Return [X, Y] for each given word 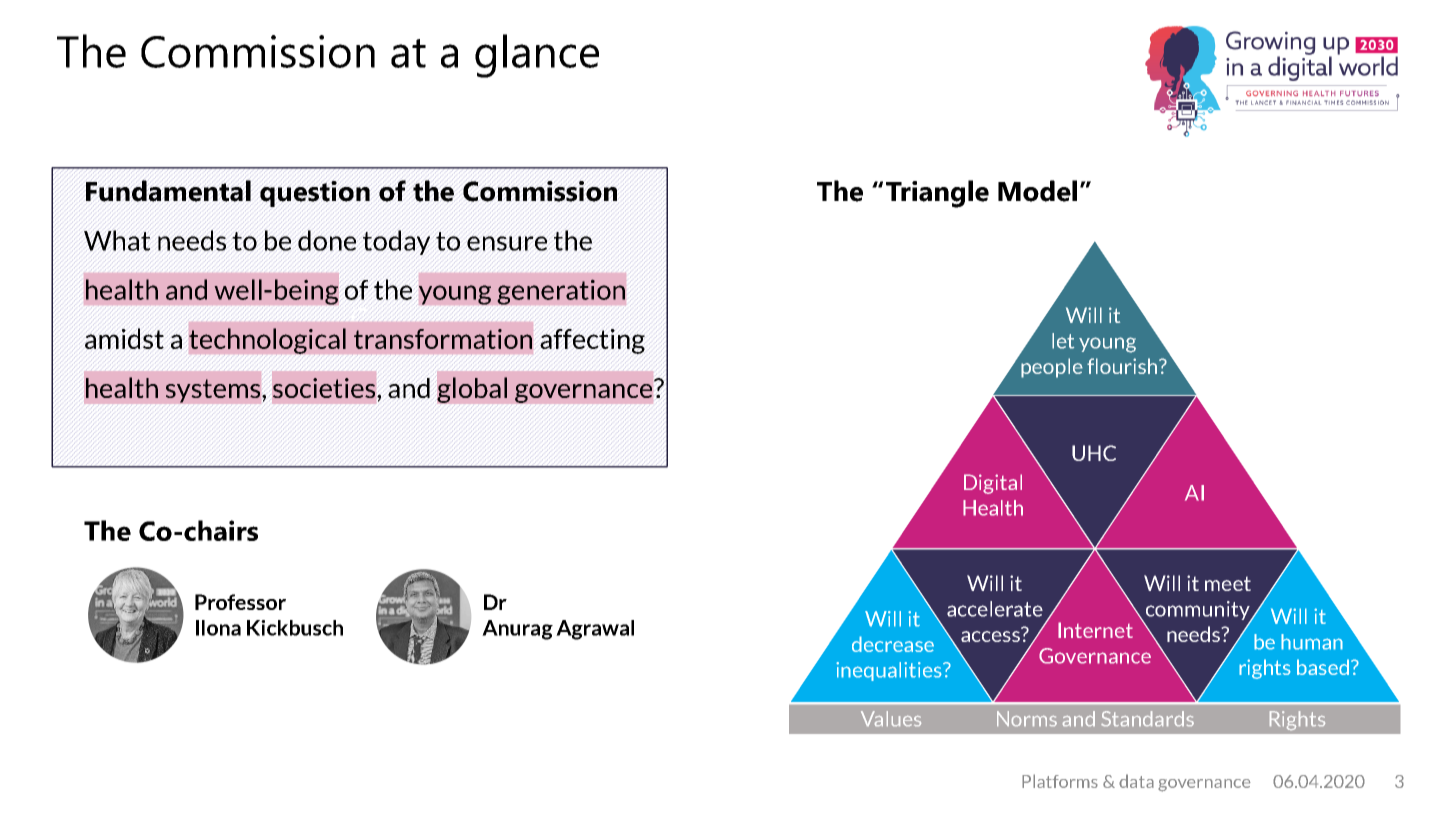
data [1136, 781]
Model [1037, 191]
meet [1228, 584]
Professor [240, 602]
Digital [993, 484]
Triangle [937, 194]
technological [267, 341]
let [1063, 341]
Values [891, 718]
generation [561, 292]
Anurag [517, 630]
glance [537, 56]
